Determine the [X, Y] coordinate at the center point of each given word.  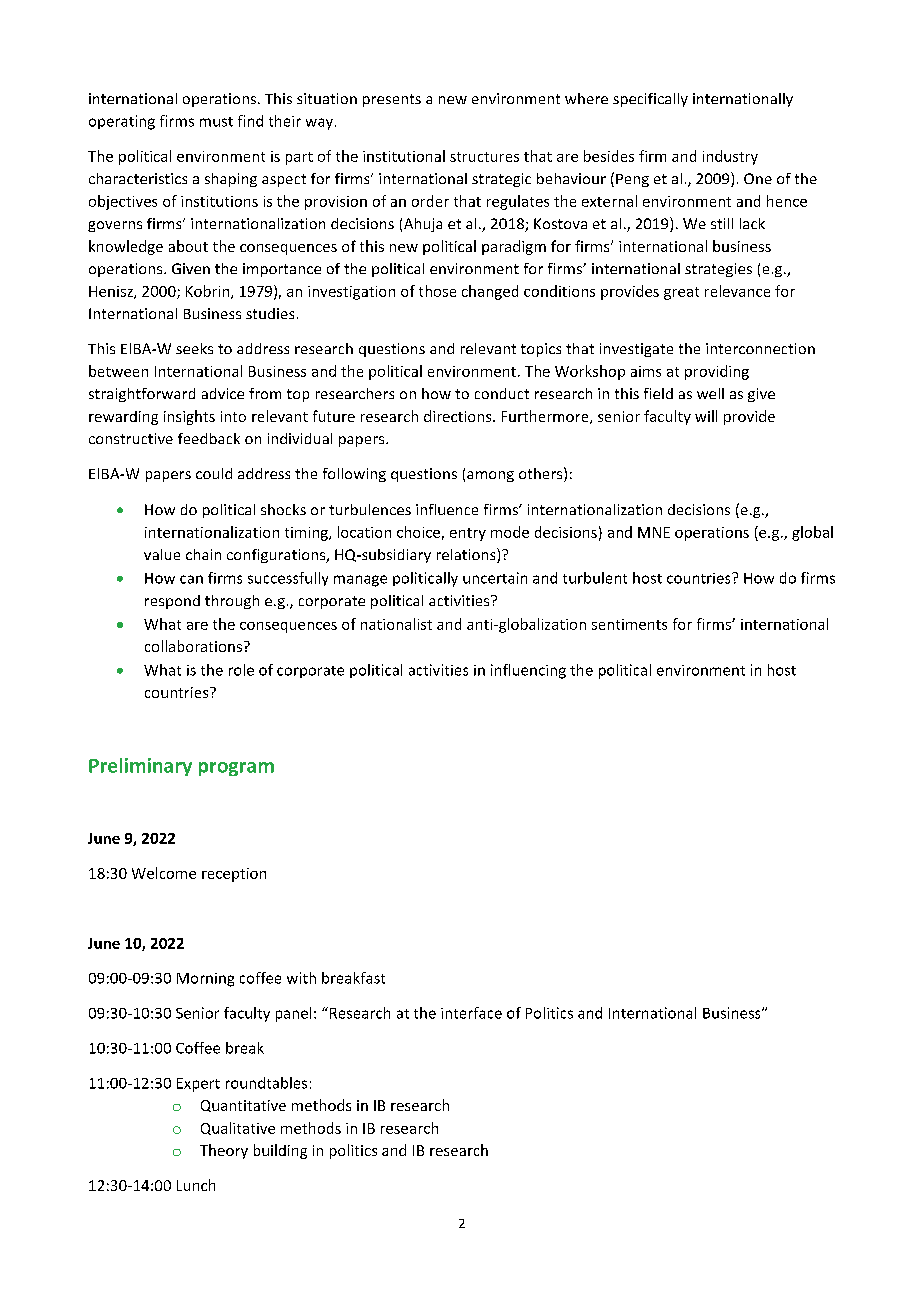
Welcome [164, 873]
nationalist [396, 624]
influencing [528, 671]
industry [730, 157]
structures [484, 157]
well [710, 393]
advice [223, 393]
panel [293, 1014]
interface [471, 1013]
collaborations [193, 646]
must [216, 122]
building [280, 1151]
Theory [224, 1151]
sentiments [629, 624]
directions [459, 416]
